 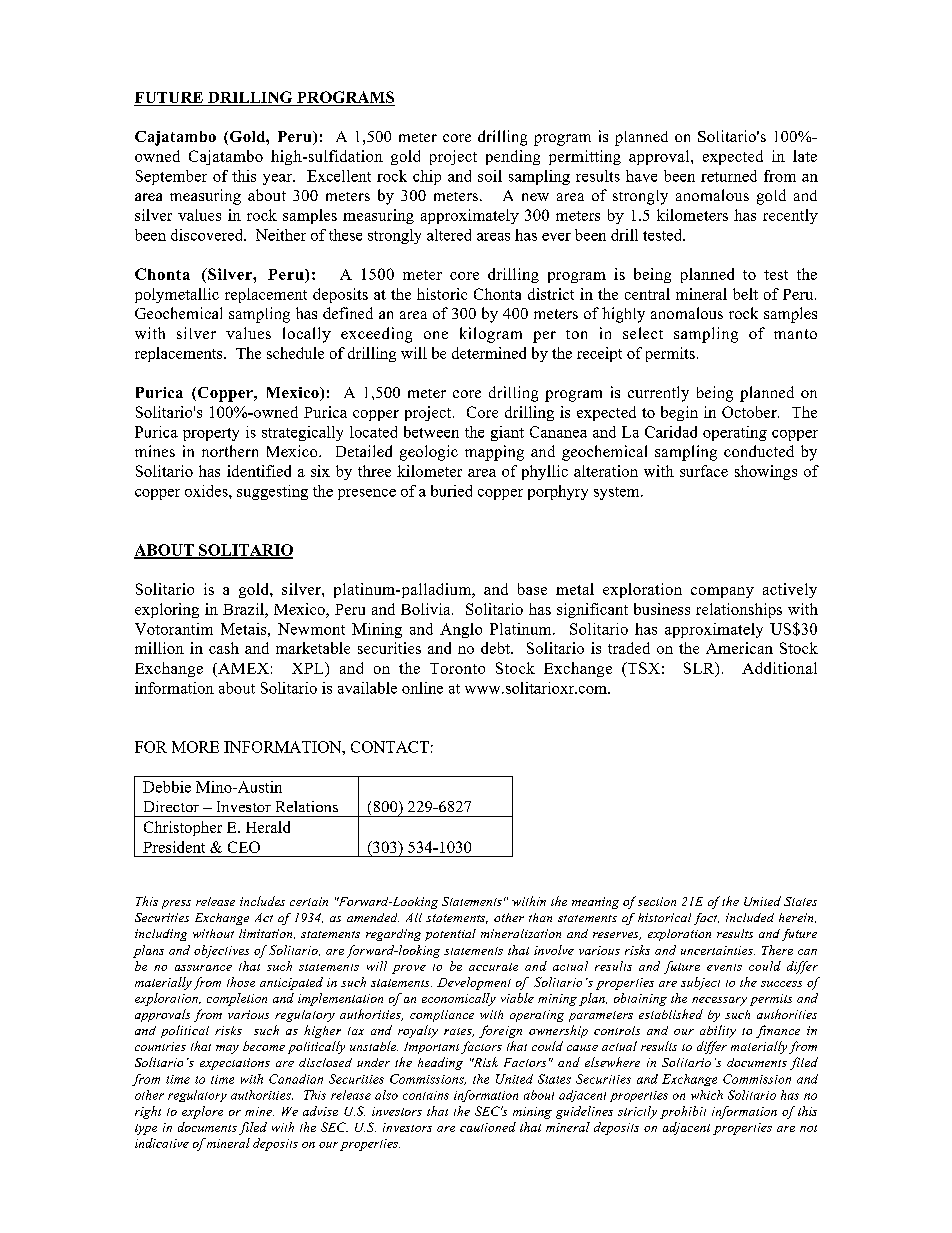 I want to click on year, so click(x=278, y=179).
